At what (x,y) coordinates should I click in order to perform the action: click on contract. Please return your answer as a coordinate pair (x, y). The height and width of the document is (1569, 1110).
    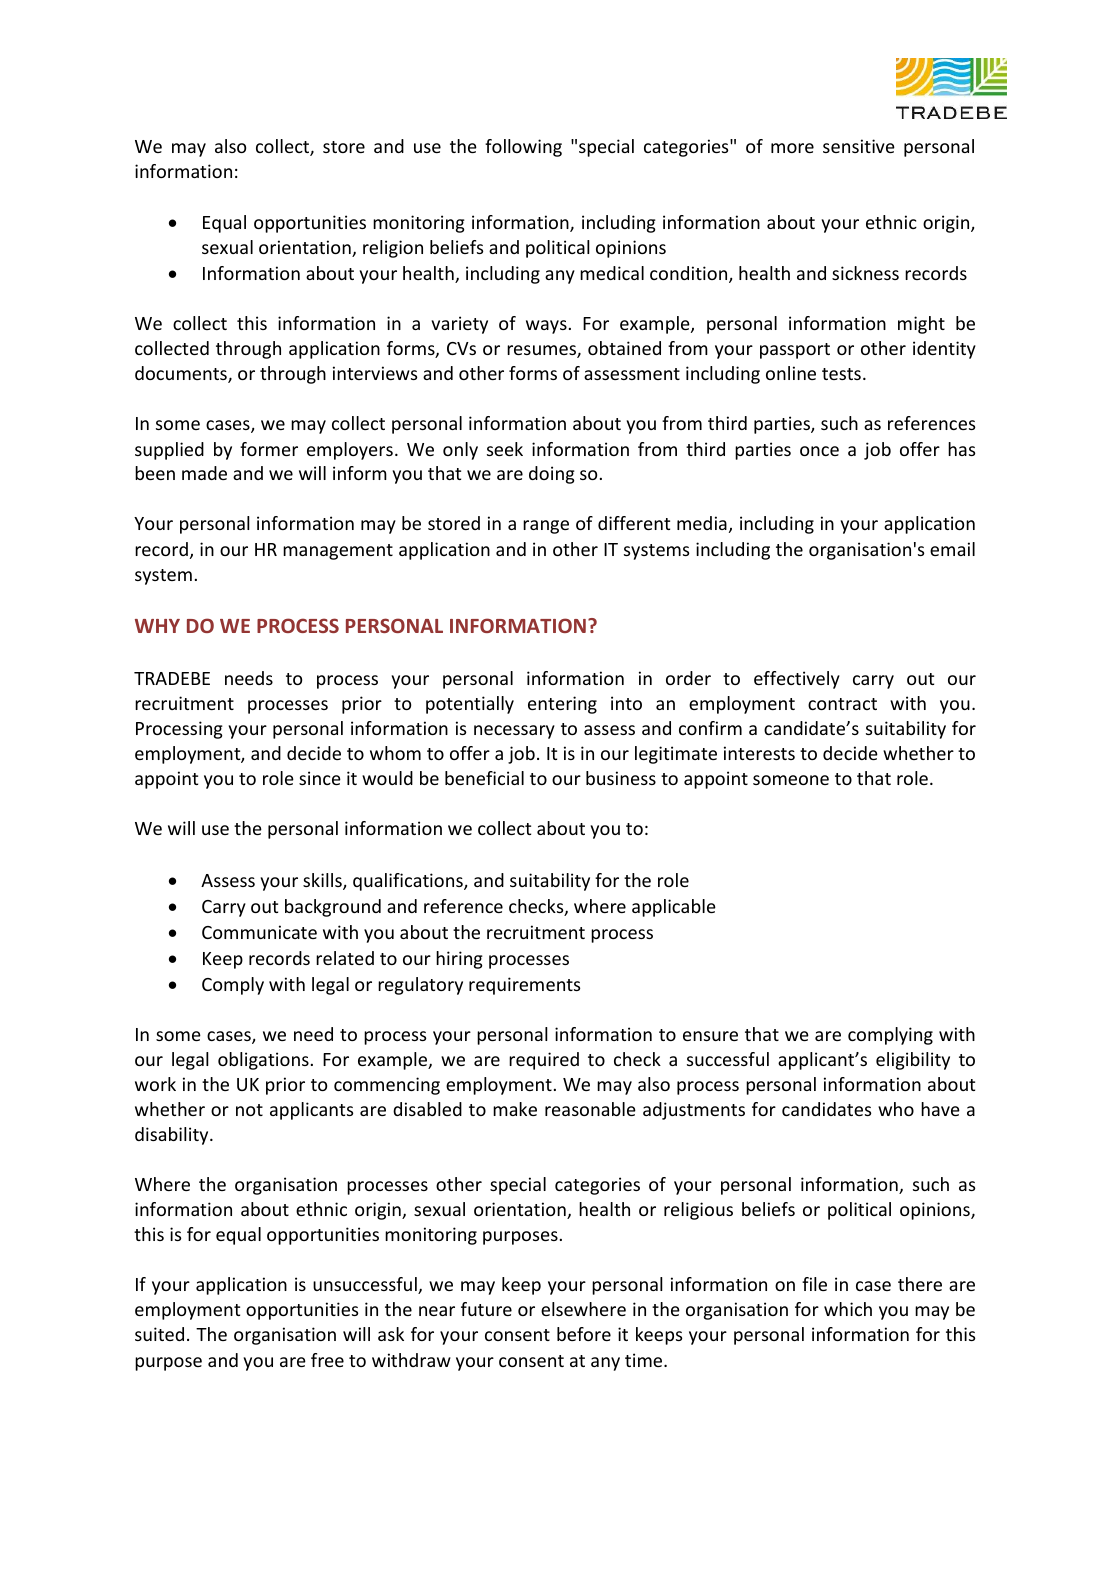
    Looking at the image, I should click on (842, 704).
